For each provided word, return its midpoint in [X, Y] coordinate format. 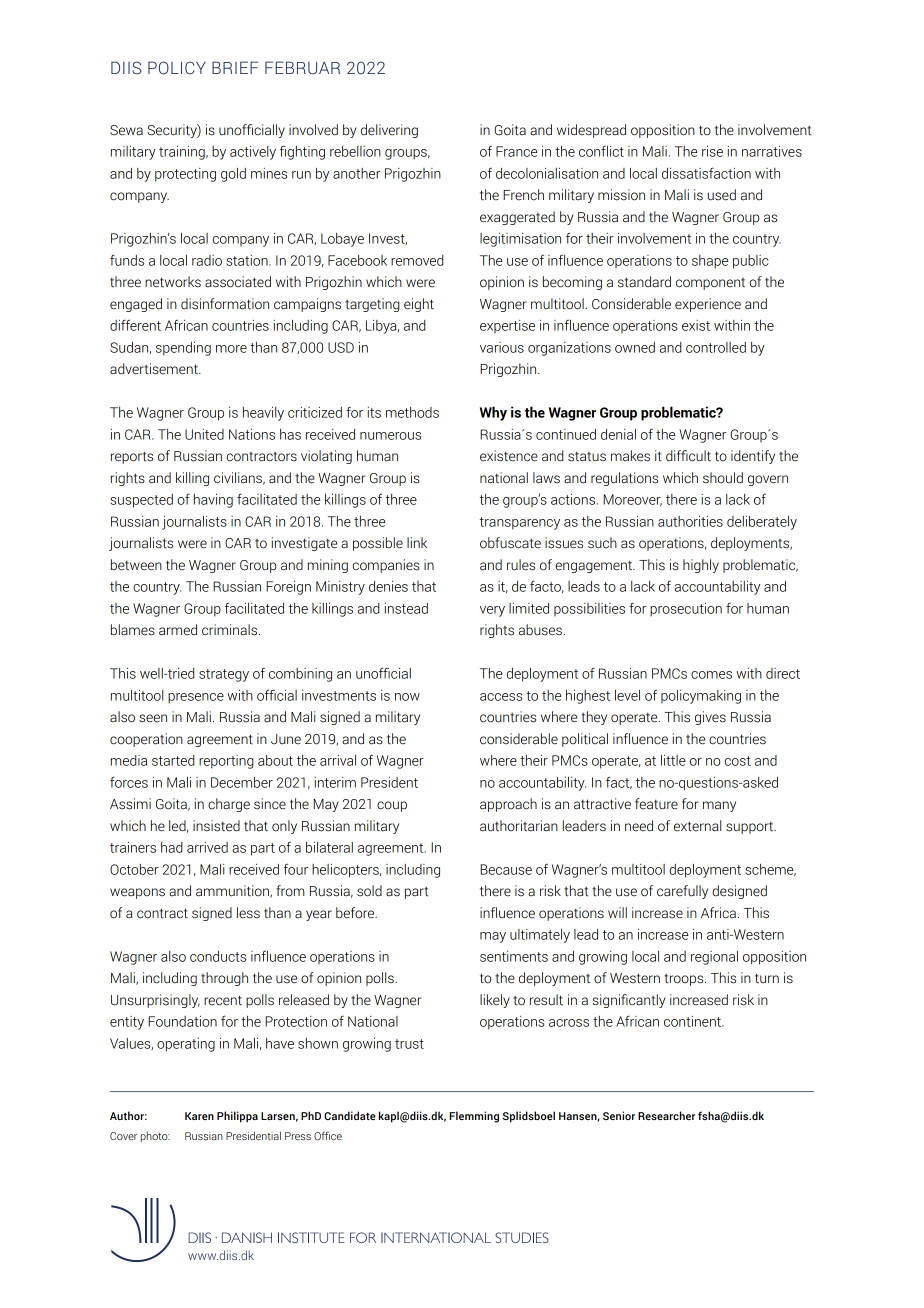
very [492, 611]
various [502, 347]
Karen [199, 1116]
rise [712, 151]
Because [506, 869]
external [697, 826]
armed [178, 630]
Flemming [474, 1117]
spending [183, 349]
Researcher [666, 1115]
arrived [207, 847]
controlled [716, 347]
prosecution [686, 610]
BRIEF [235, 67]
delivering [389, 131]
